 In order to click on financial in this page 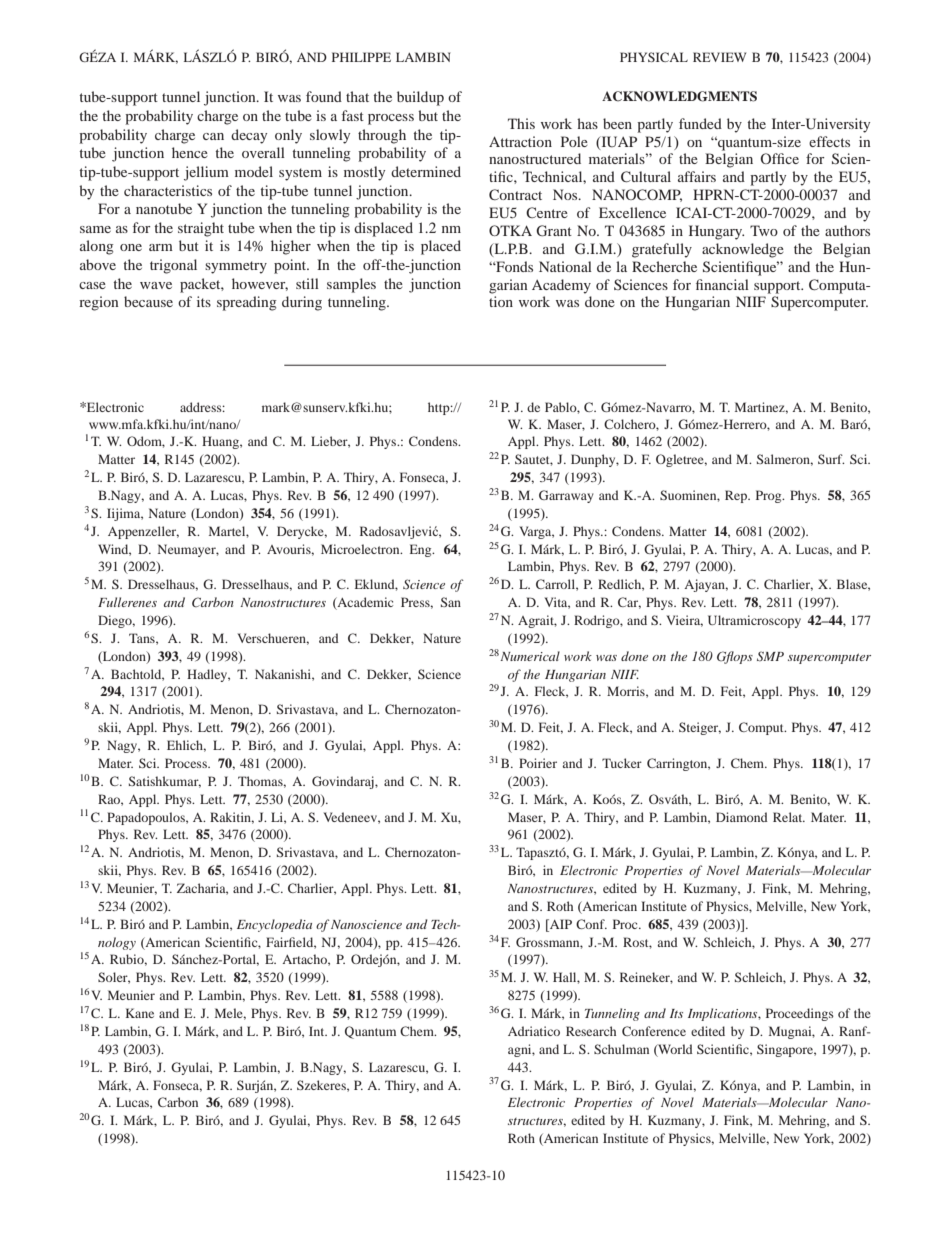, I will do `click(722, 284)`.
